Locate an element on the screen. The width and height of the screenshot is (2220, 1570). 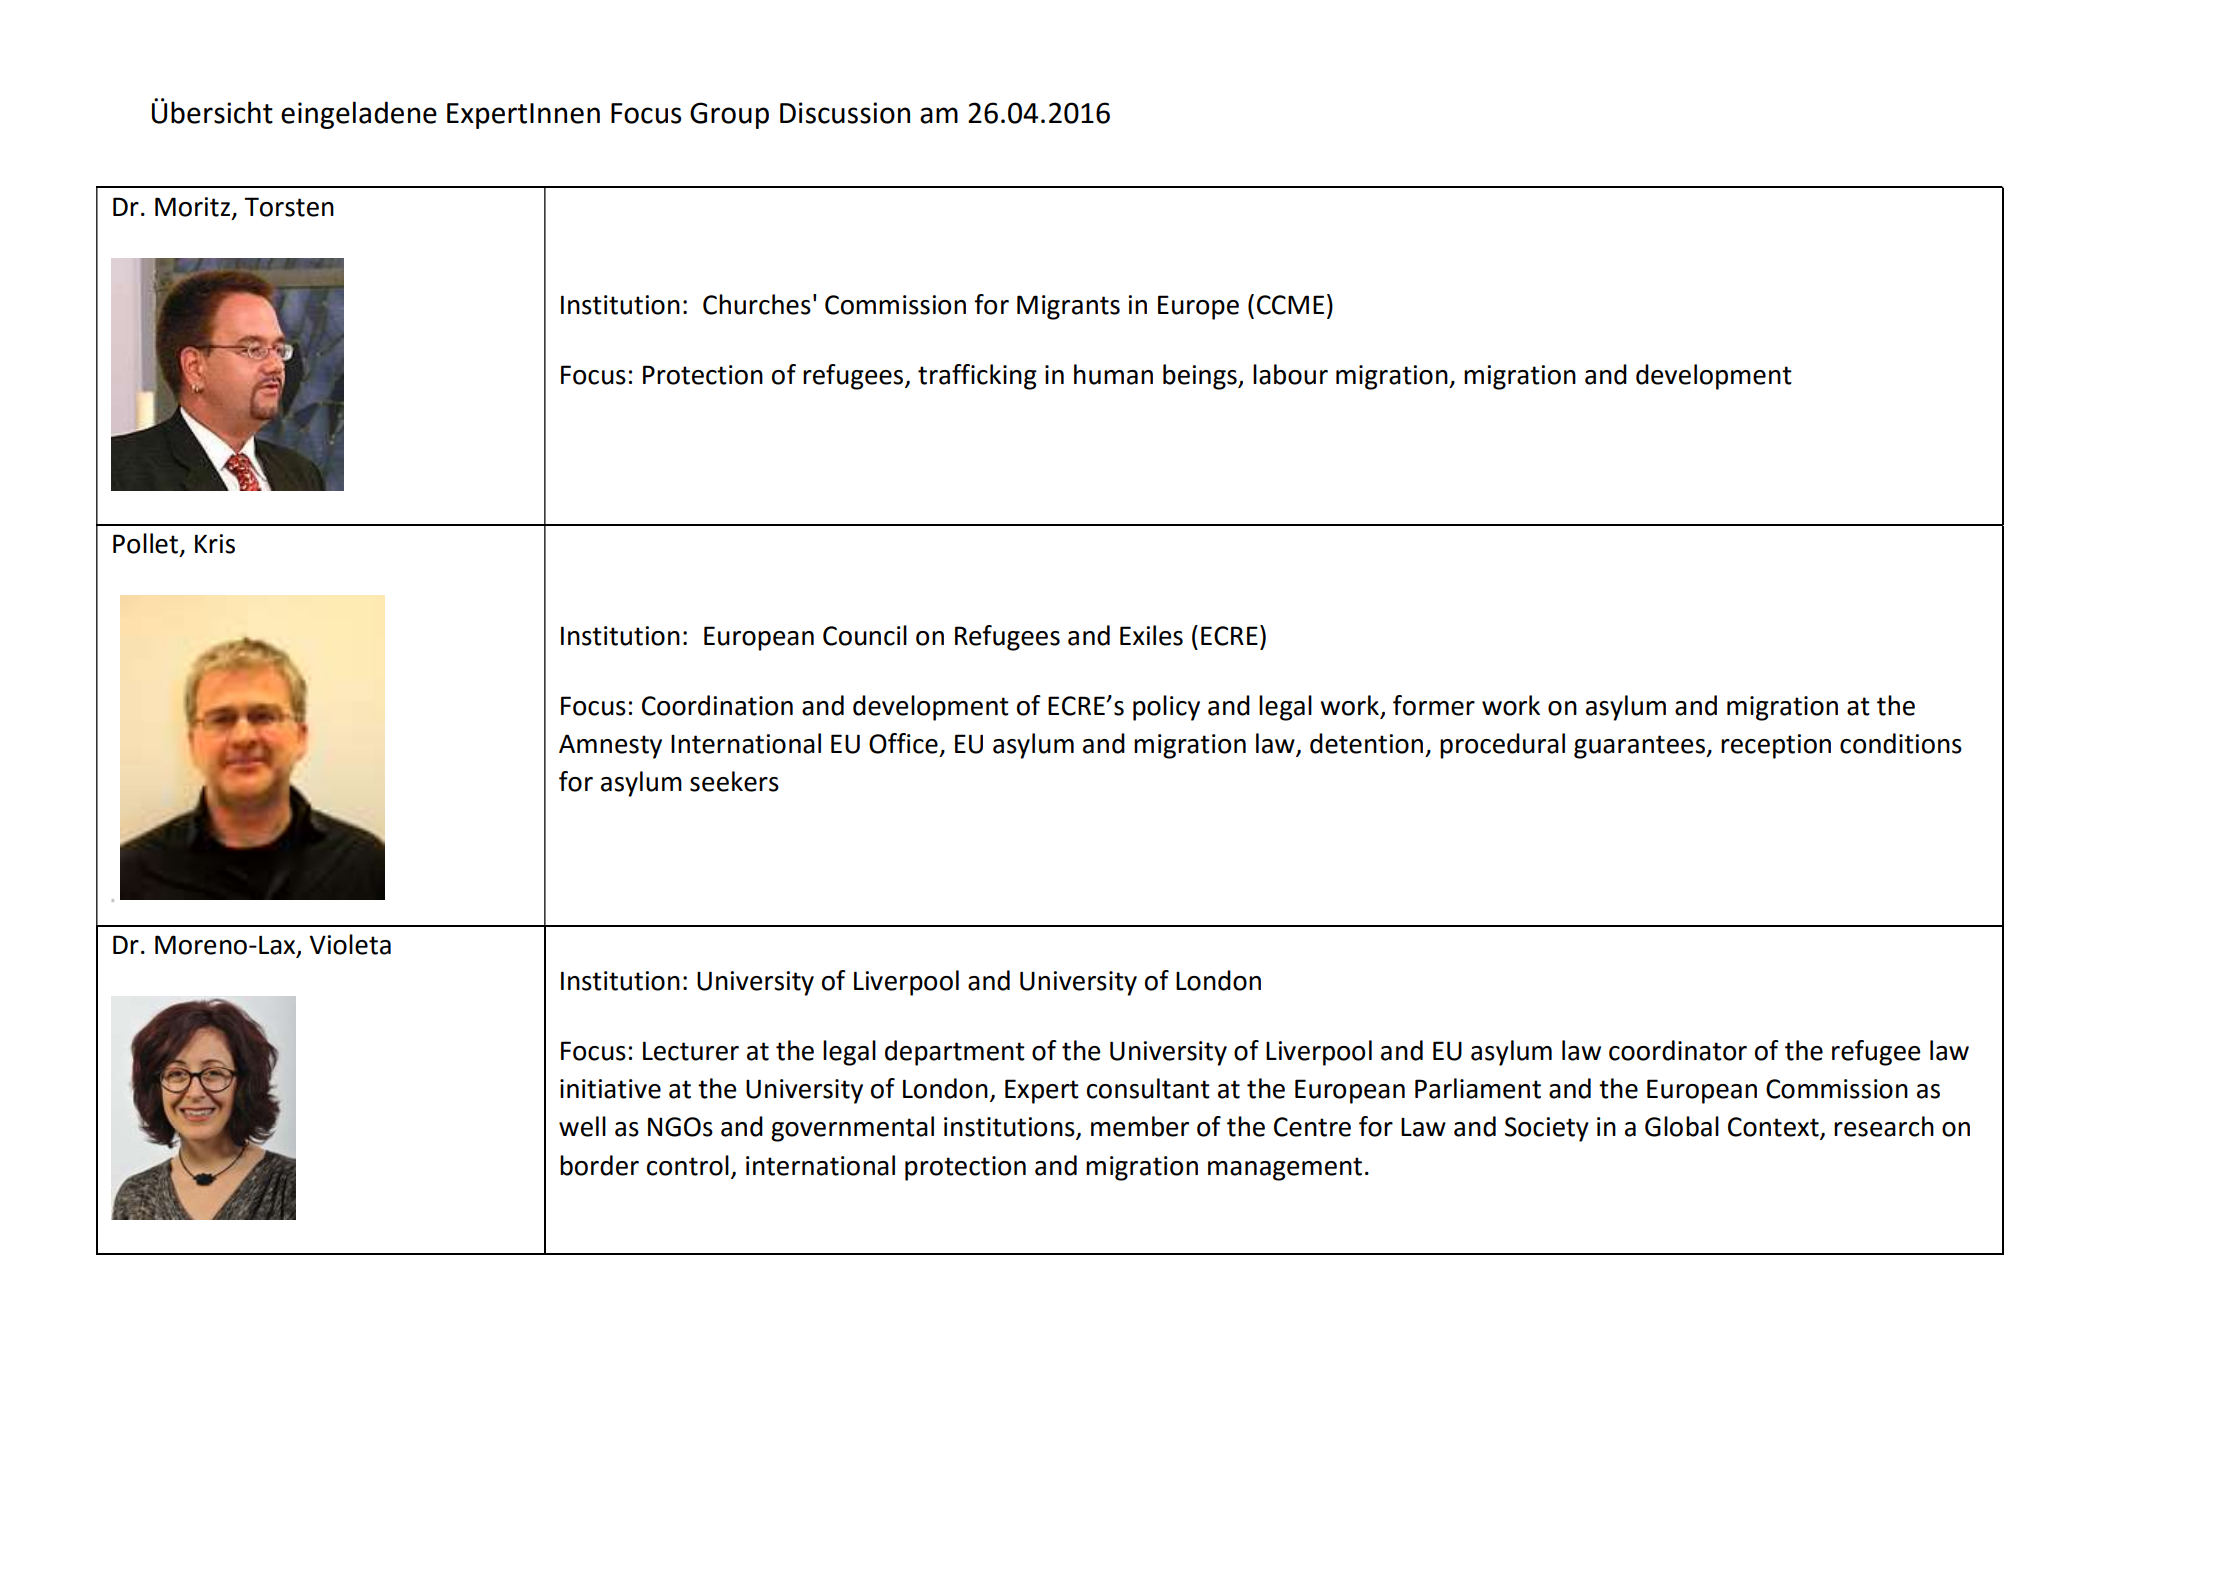
Exiles is located at coordinates (1151, 635).
